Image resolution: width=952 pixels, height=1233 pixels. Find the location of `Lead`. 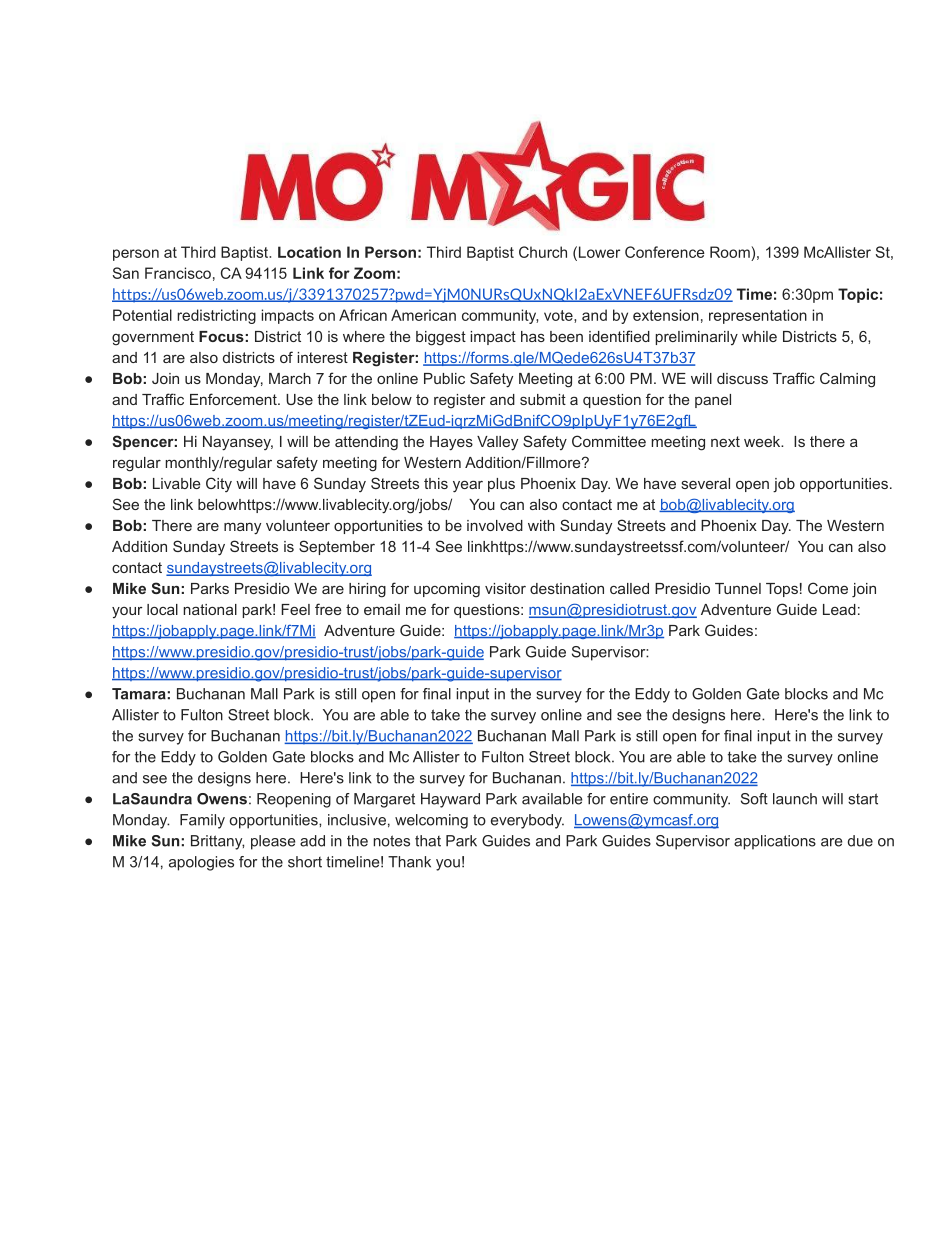

Lead is located at coordinates (839, 609).
